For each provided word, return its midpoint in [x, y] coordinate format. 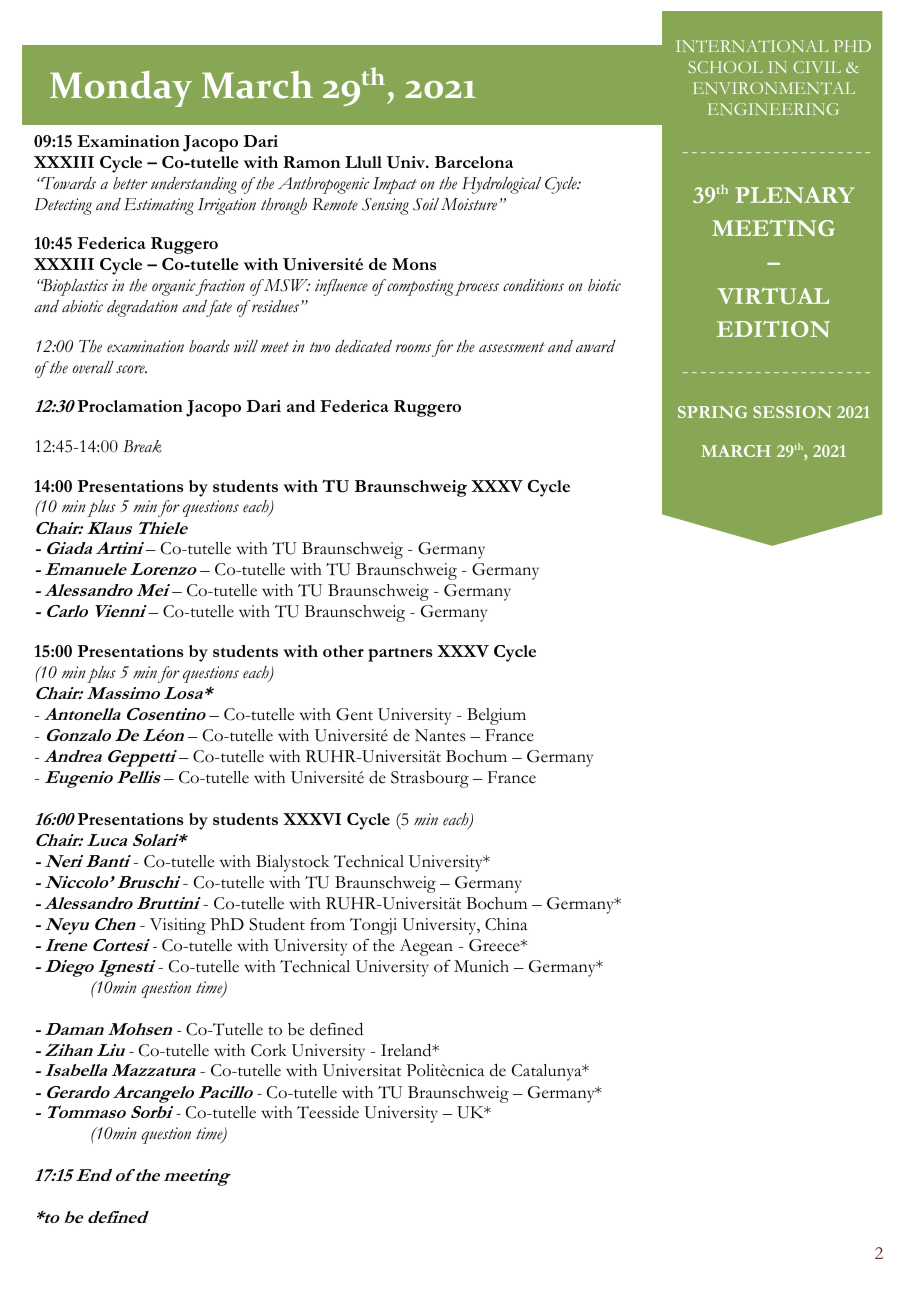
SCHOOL [725, 67]
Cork [269, 1050]
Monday [121, 89]
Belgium [496, 716]
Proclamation [130, 406]
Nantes [440, 735]
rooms [413, 348]
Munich [481, 966]
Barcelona [474, 162]
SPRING [712, 412]
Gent [354, 714]
